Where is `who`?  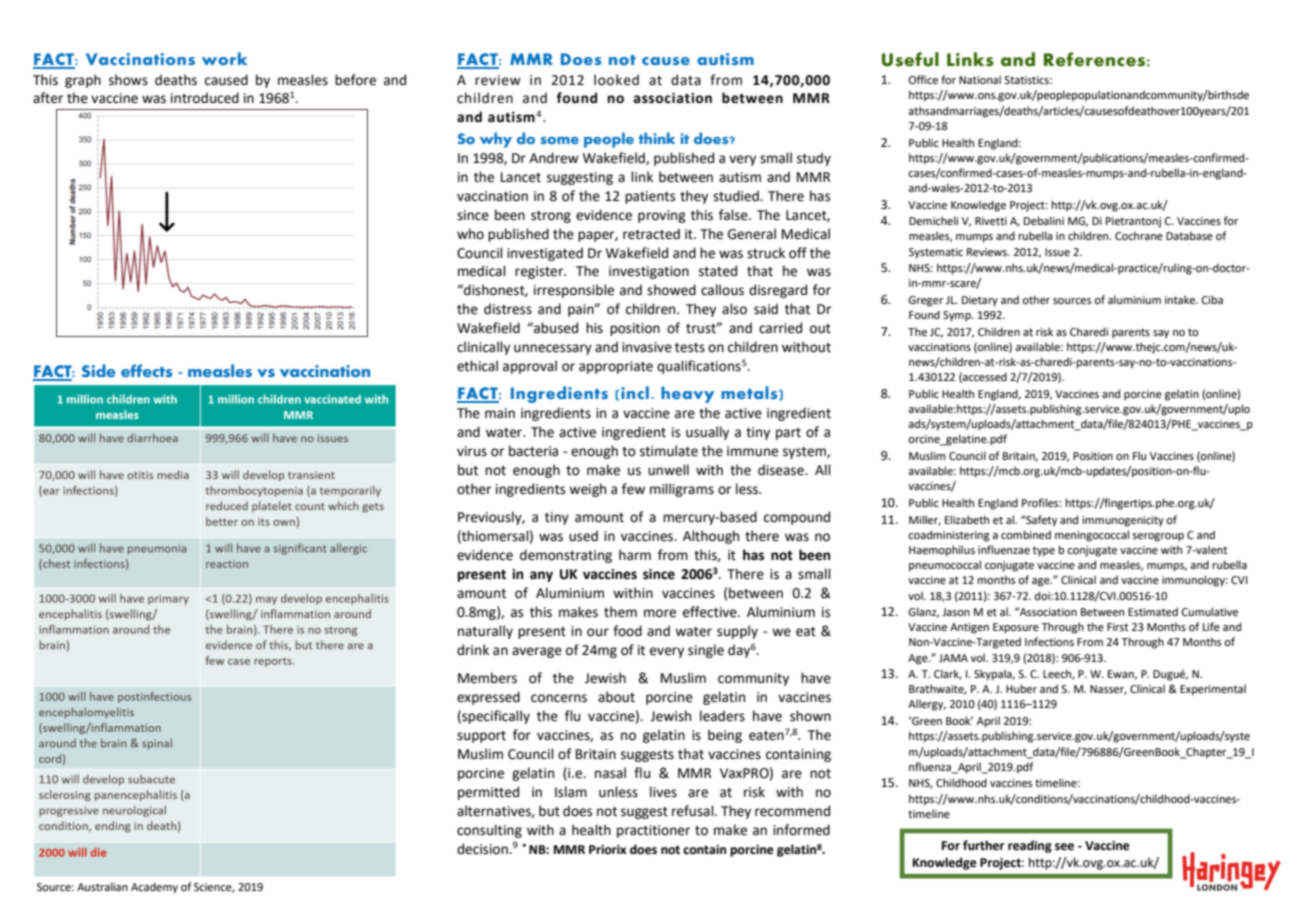 who is located at coordinates (470, 234).
